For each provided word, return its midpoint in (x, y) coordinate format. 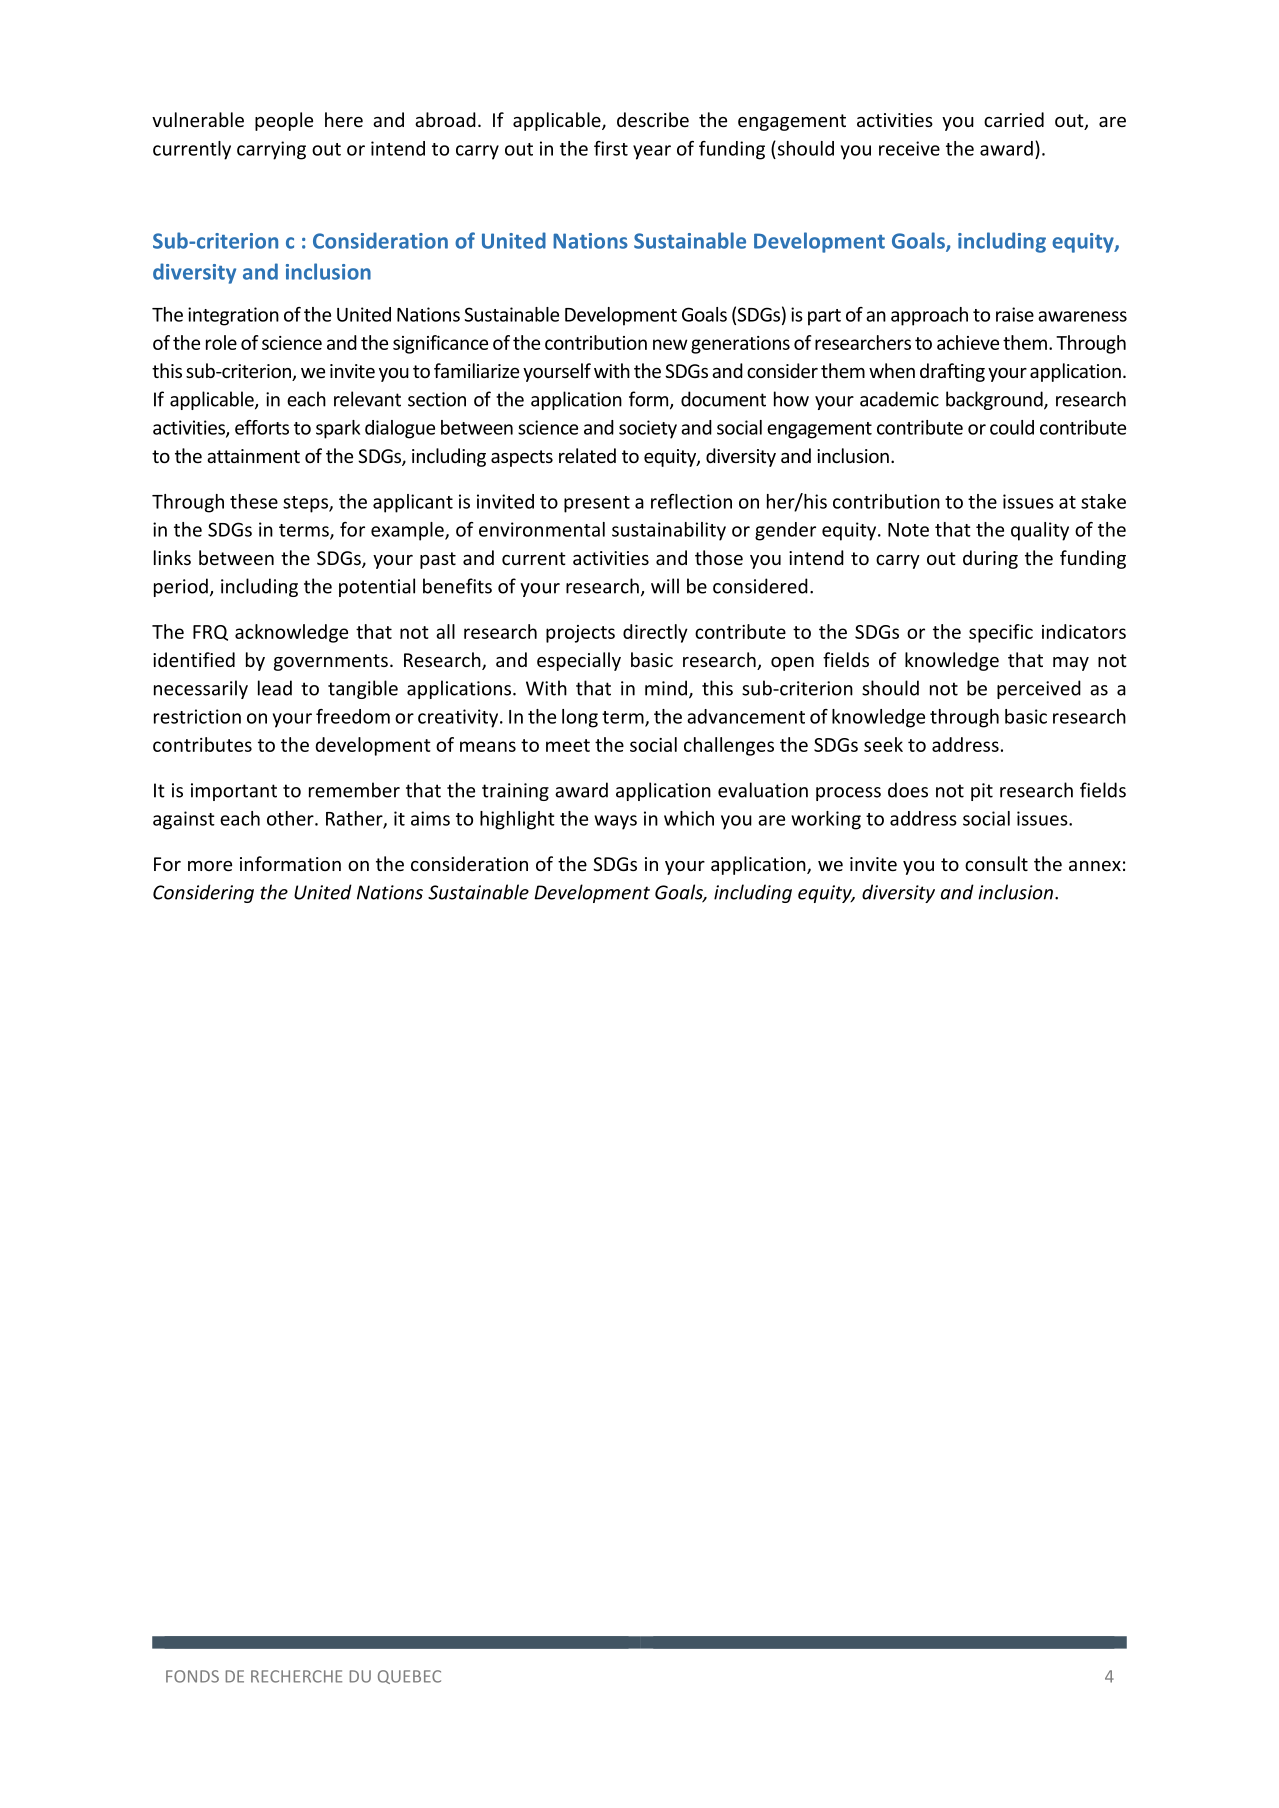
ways (615, 822)
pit (982, 792)
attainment (253, 456)
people (284, 121)
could (1012, 427)
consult (996, 863)
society (648, 429)
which (689, 818)
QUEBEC (409, 1677)
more (210, 866)
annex (1095, 866)
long (580, 718)
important (234, 792)
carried (1014, 119)
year (652, 152)
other (291, 818)
